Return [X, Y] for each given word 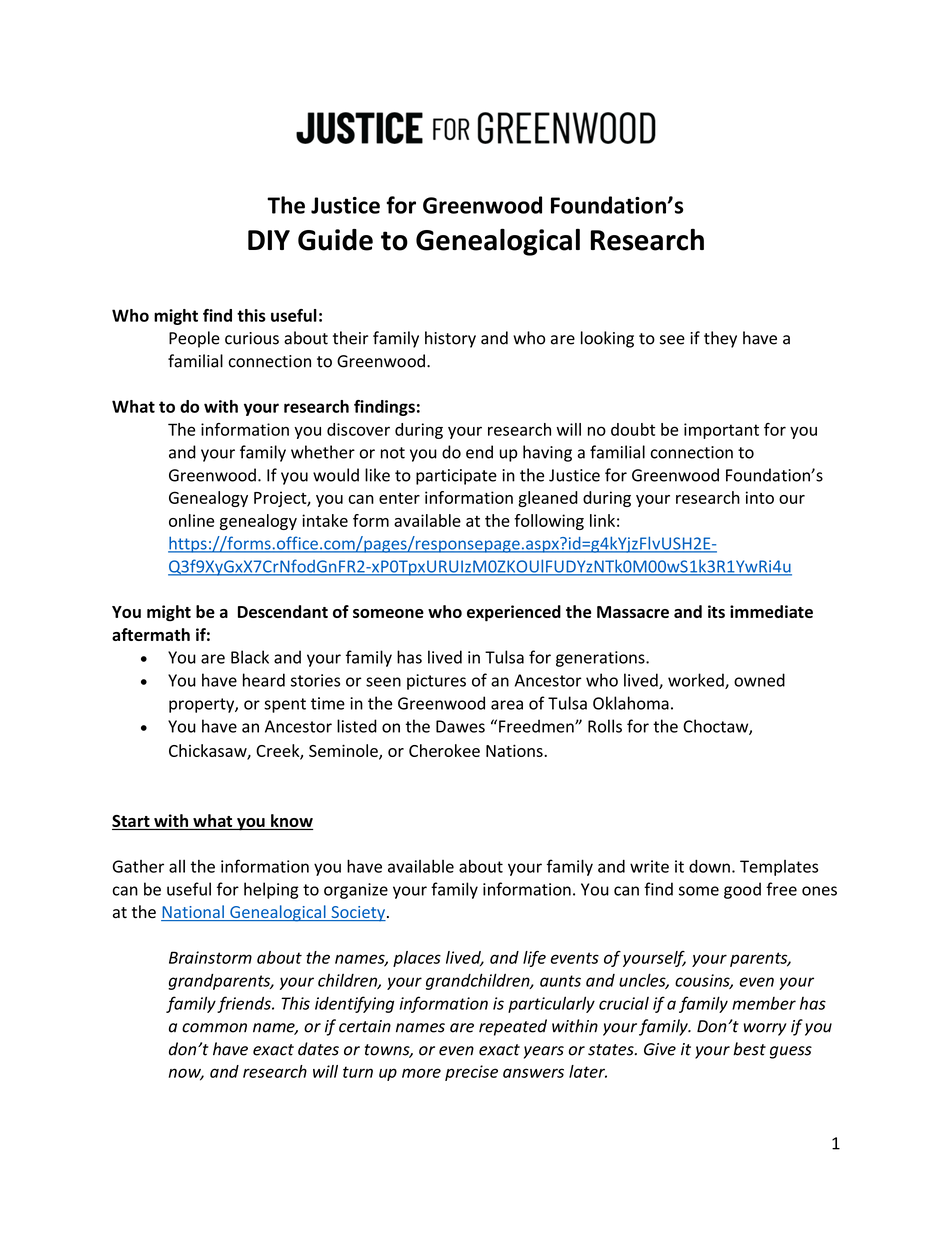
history [450, 339]
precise [471, 1073]
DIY [269, 240]
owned [759, 680]
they [720, 339]
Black [250, 657]
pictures [436, 682]
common [214, 1028]
